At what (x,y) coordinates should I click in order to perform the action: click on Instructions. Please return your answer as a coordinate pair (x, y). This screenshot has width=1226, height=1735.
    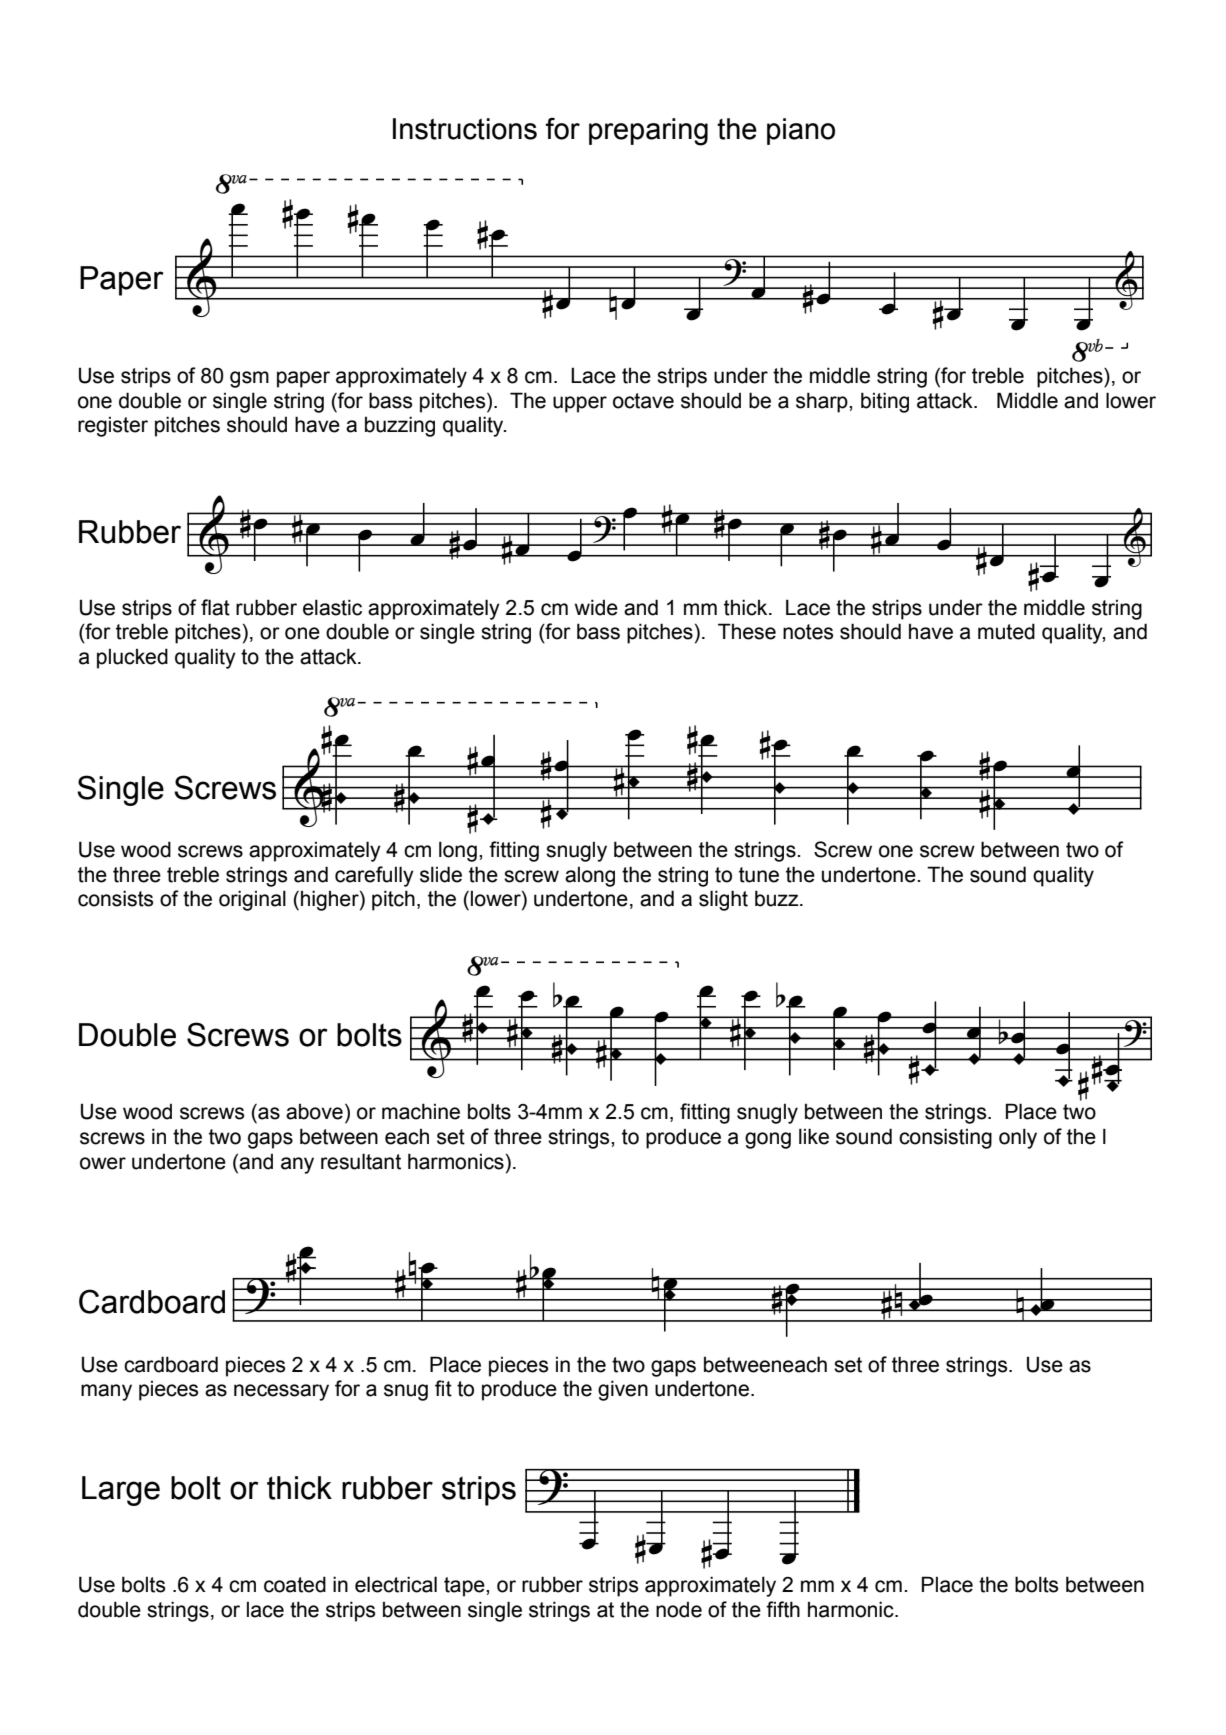
    Looking at the image, I should click on (465, 129).
